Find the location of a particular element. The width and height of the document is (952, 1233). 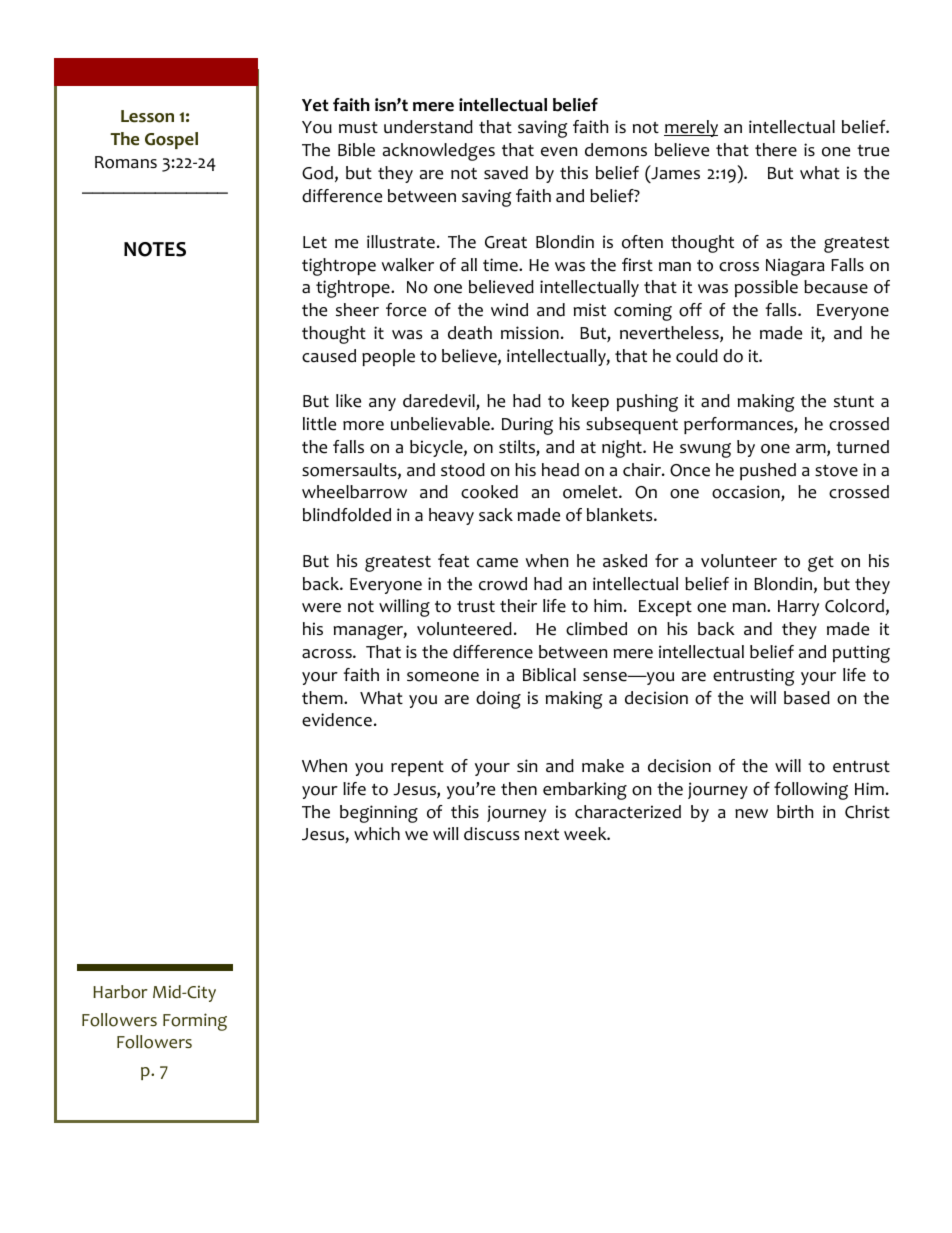

cooked is located at coordinates (489, 492).
